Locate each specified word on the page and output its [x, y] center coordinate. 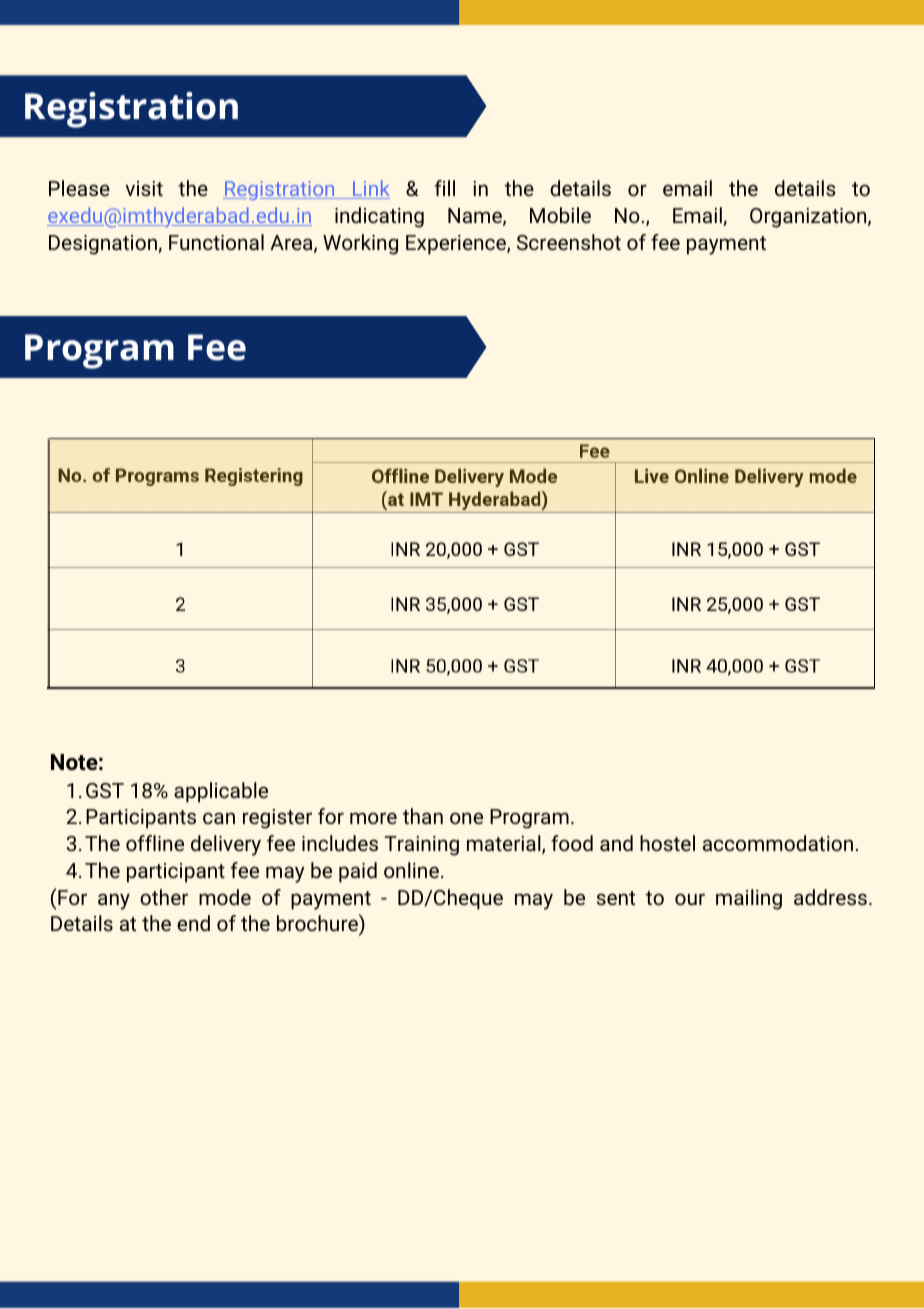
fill [445, 188]
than [423, 816]
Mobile [560, 215]
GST [105, 790]
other [164, 897]
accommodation [778, 843]
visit [144, 188]
